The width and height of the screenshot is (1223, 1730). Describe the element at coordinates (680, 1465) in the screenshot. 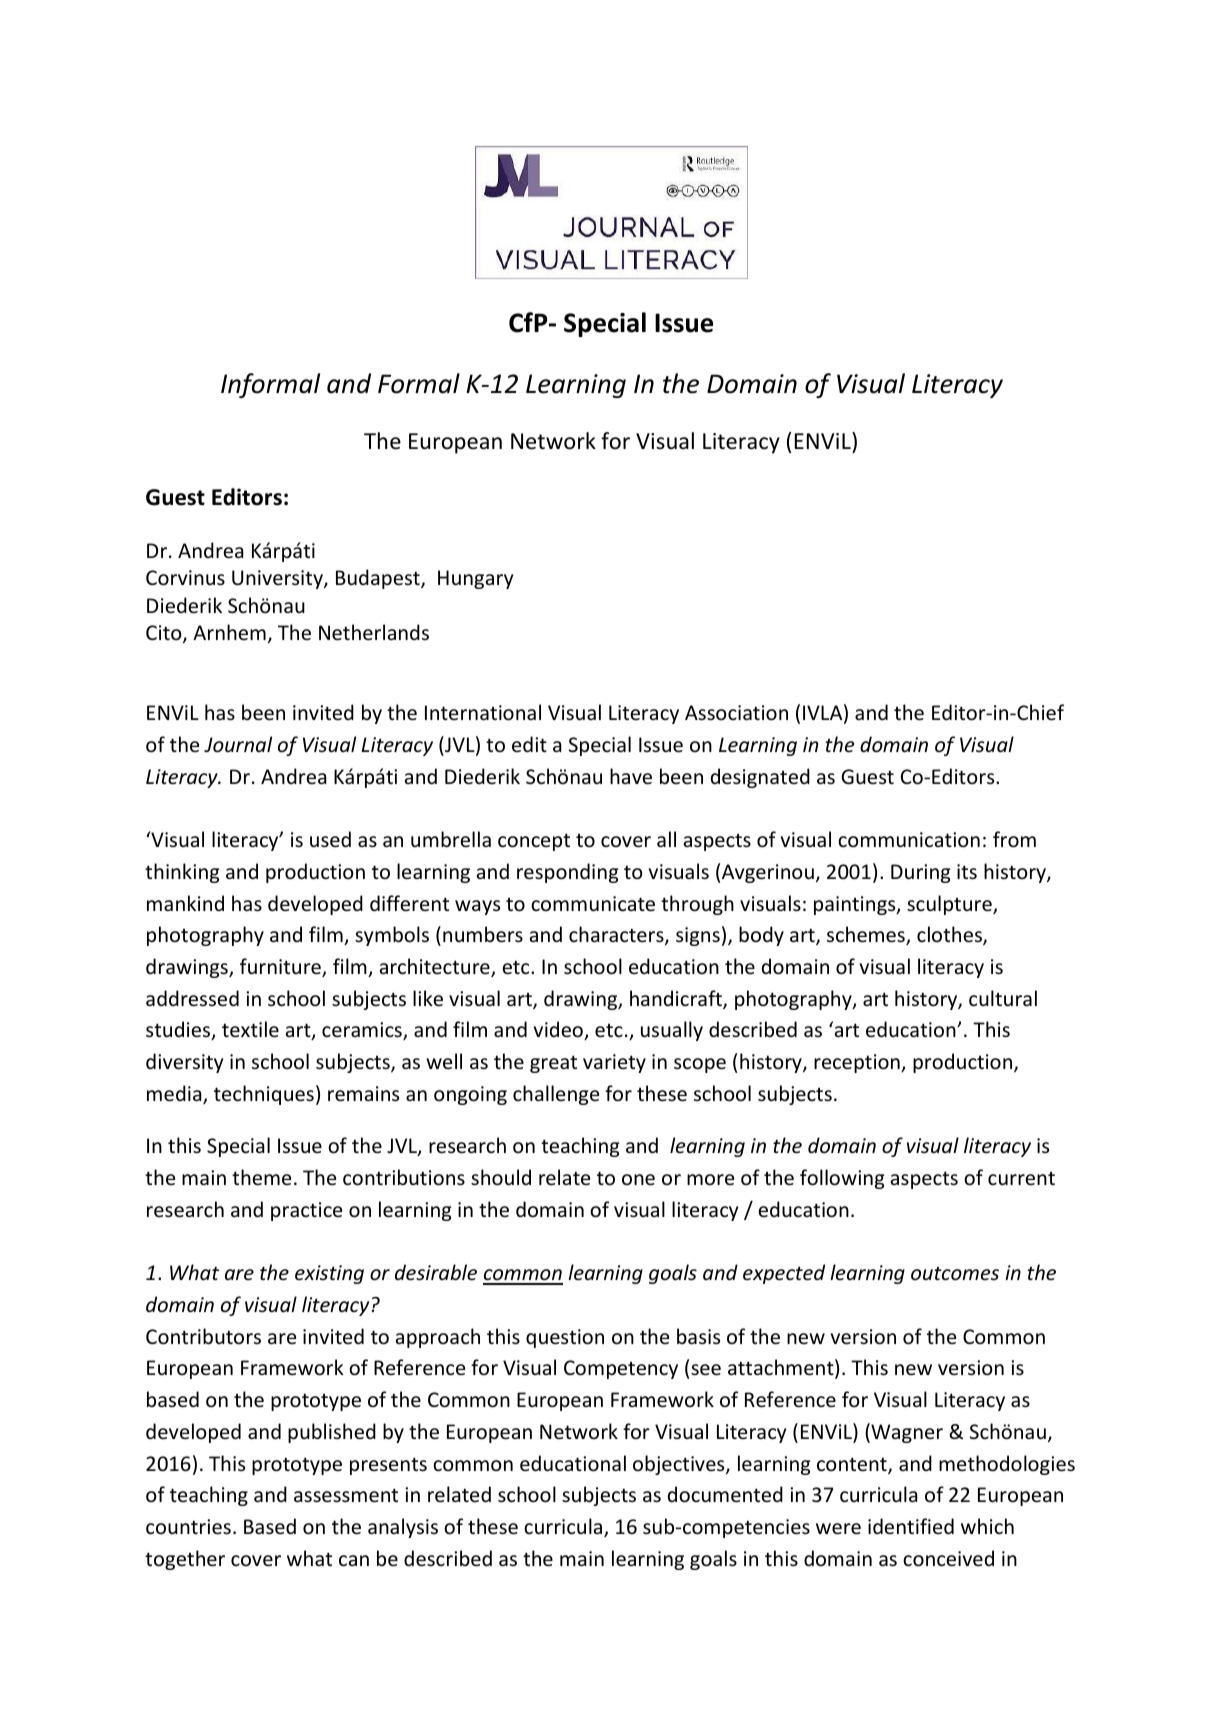

I see `objectives` at that location.
